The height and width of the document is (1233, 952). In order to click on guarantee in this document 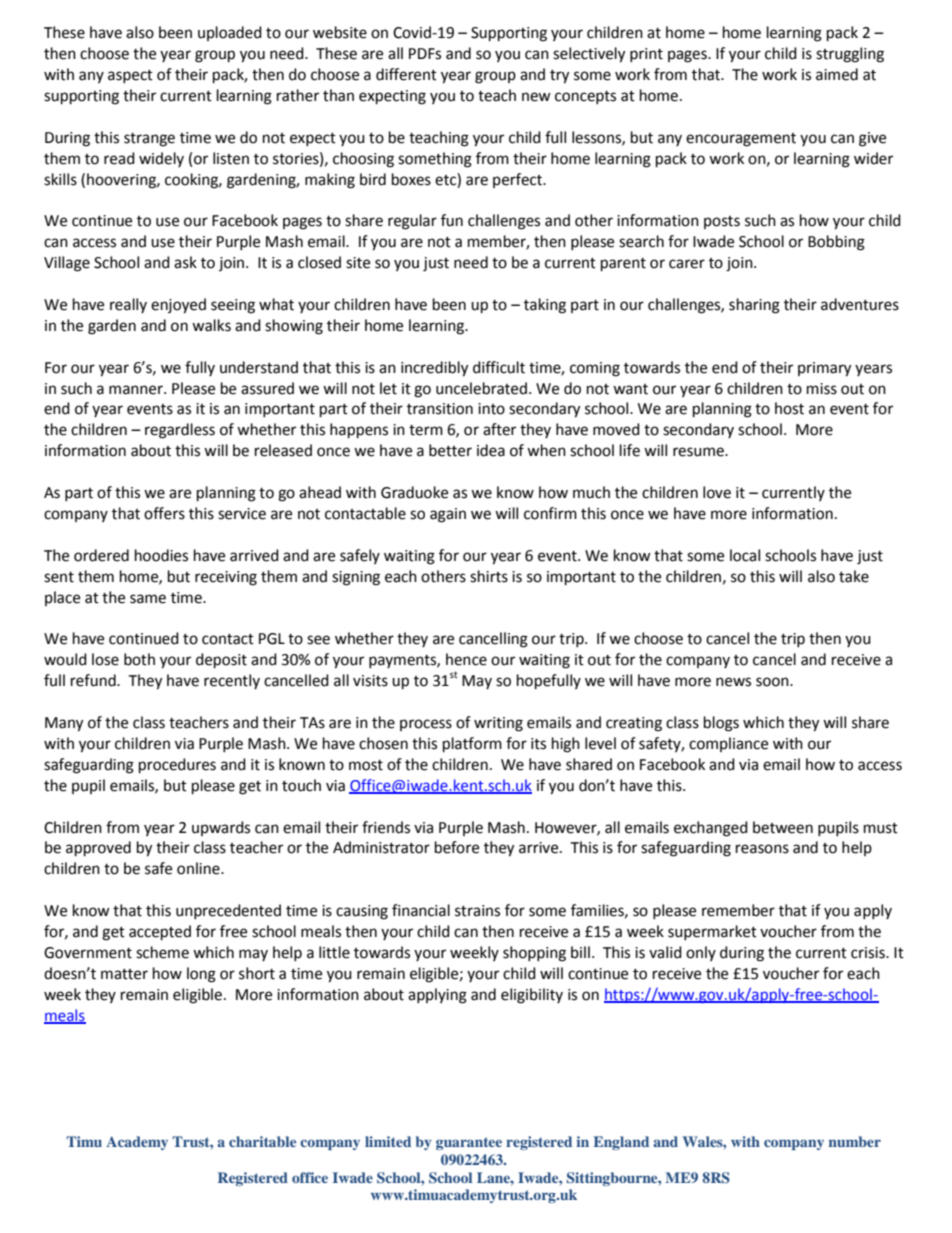, I will do `click(469, 1143)`.
